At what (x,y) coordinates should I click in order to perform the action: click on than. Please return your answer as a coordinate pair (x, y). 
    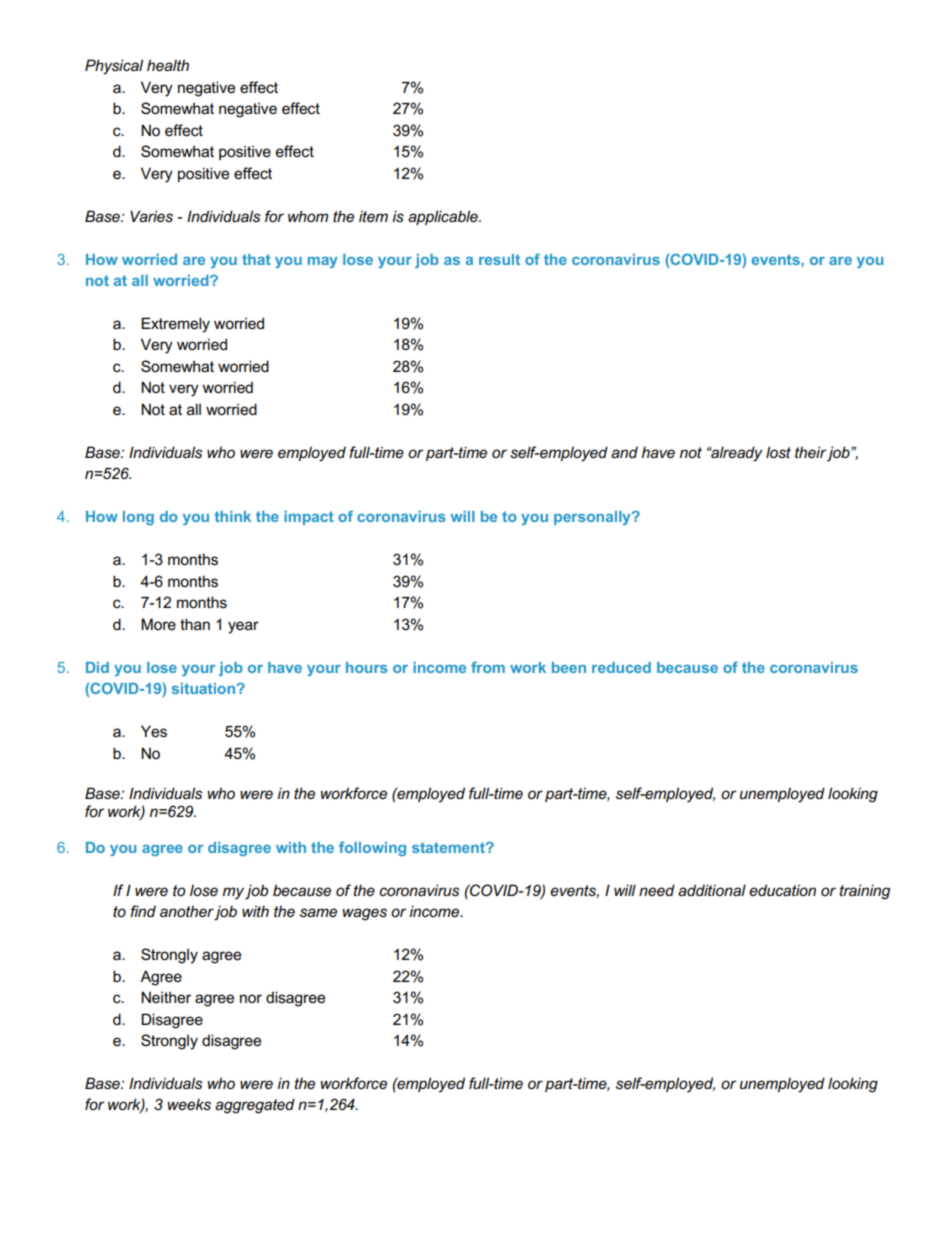
    Looking at the image, I should click on (195, 624).
